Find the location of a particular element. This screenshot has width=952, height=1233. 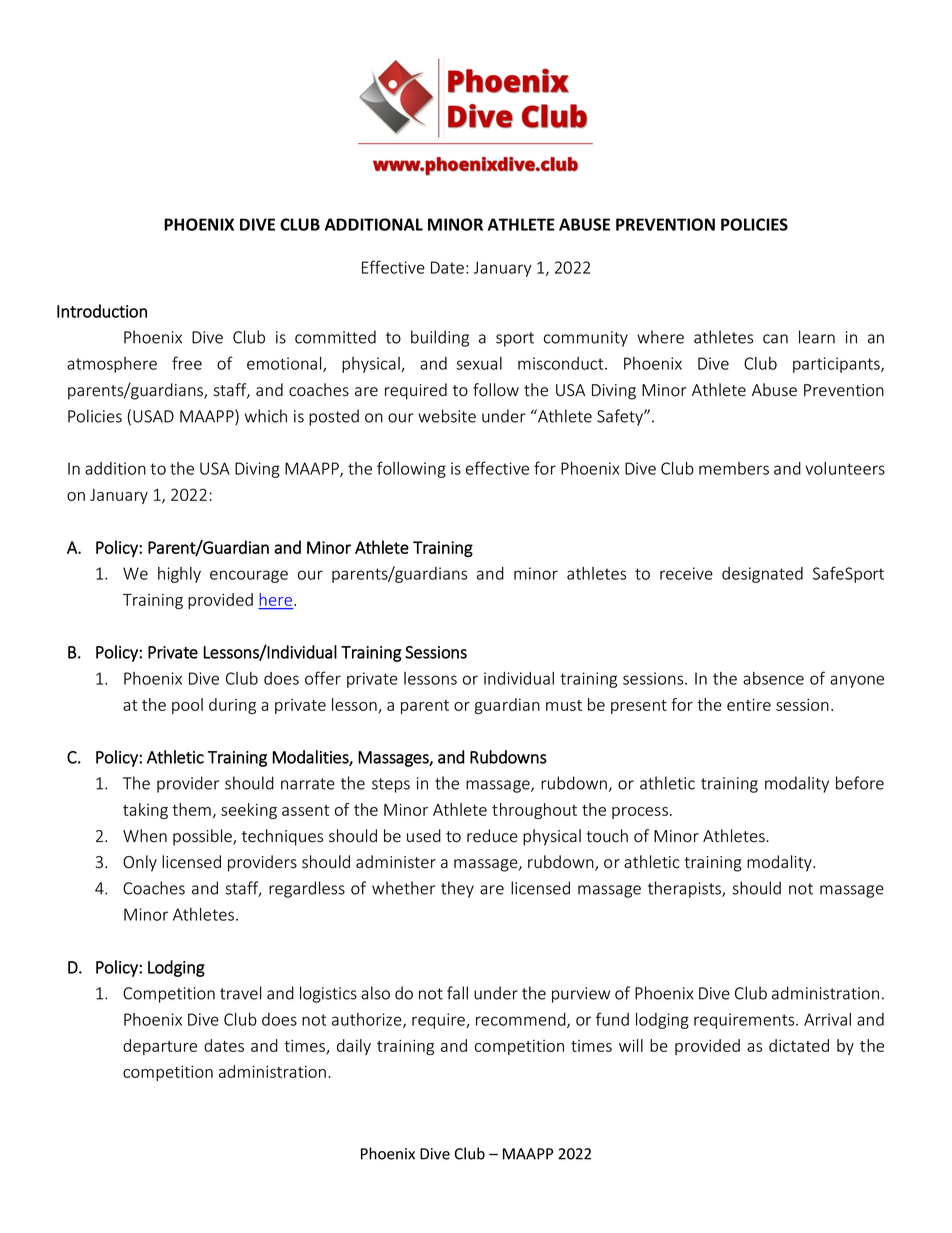

recommend is located at coordinates (522, 1020).
